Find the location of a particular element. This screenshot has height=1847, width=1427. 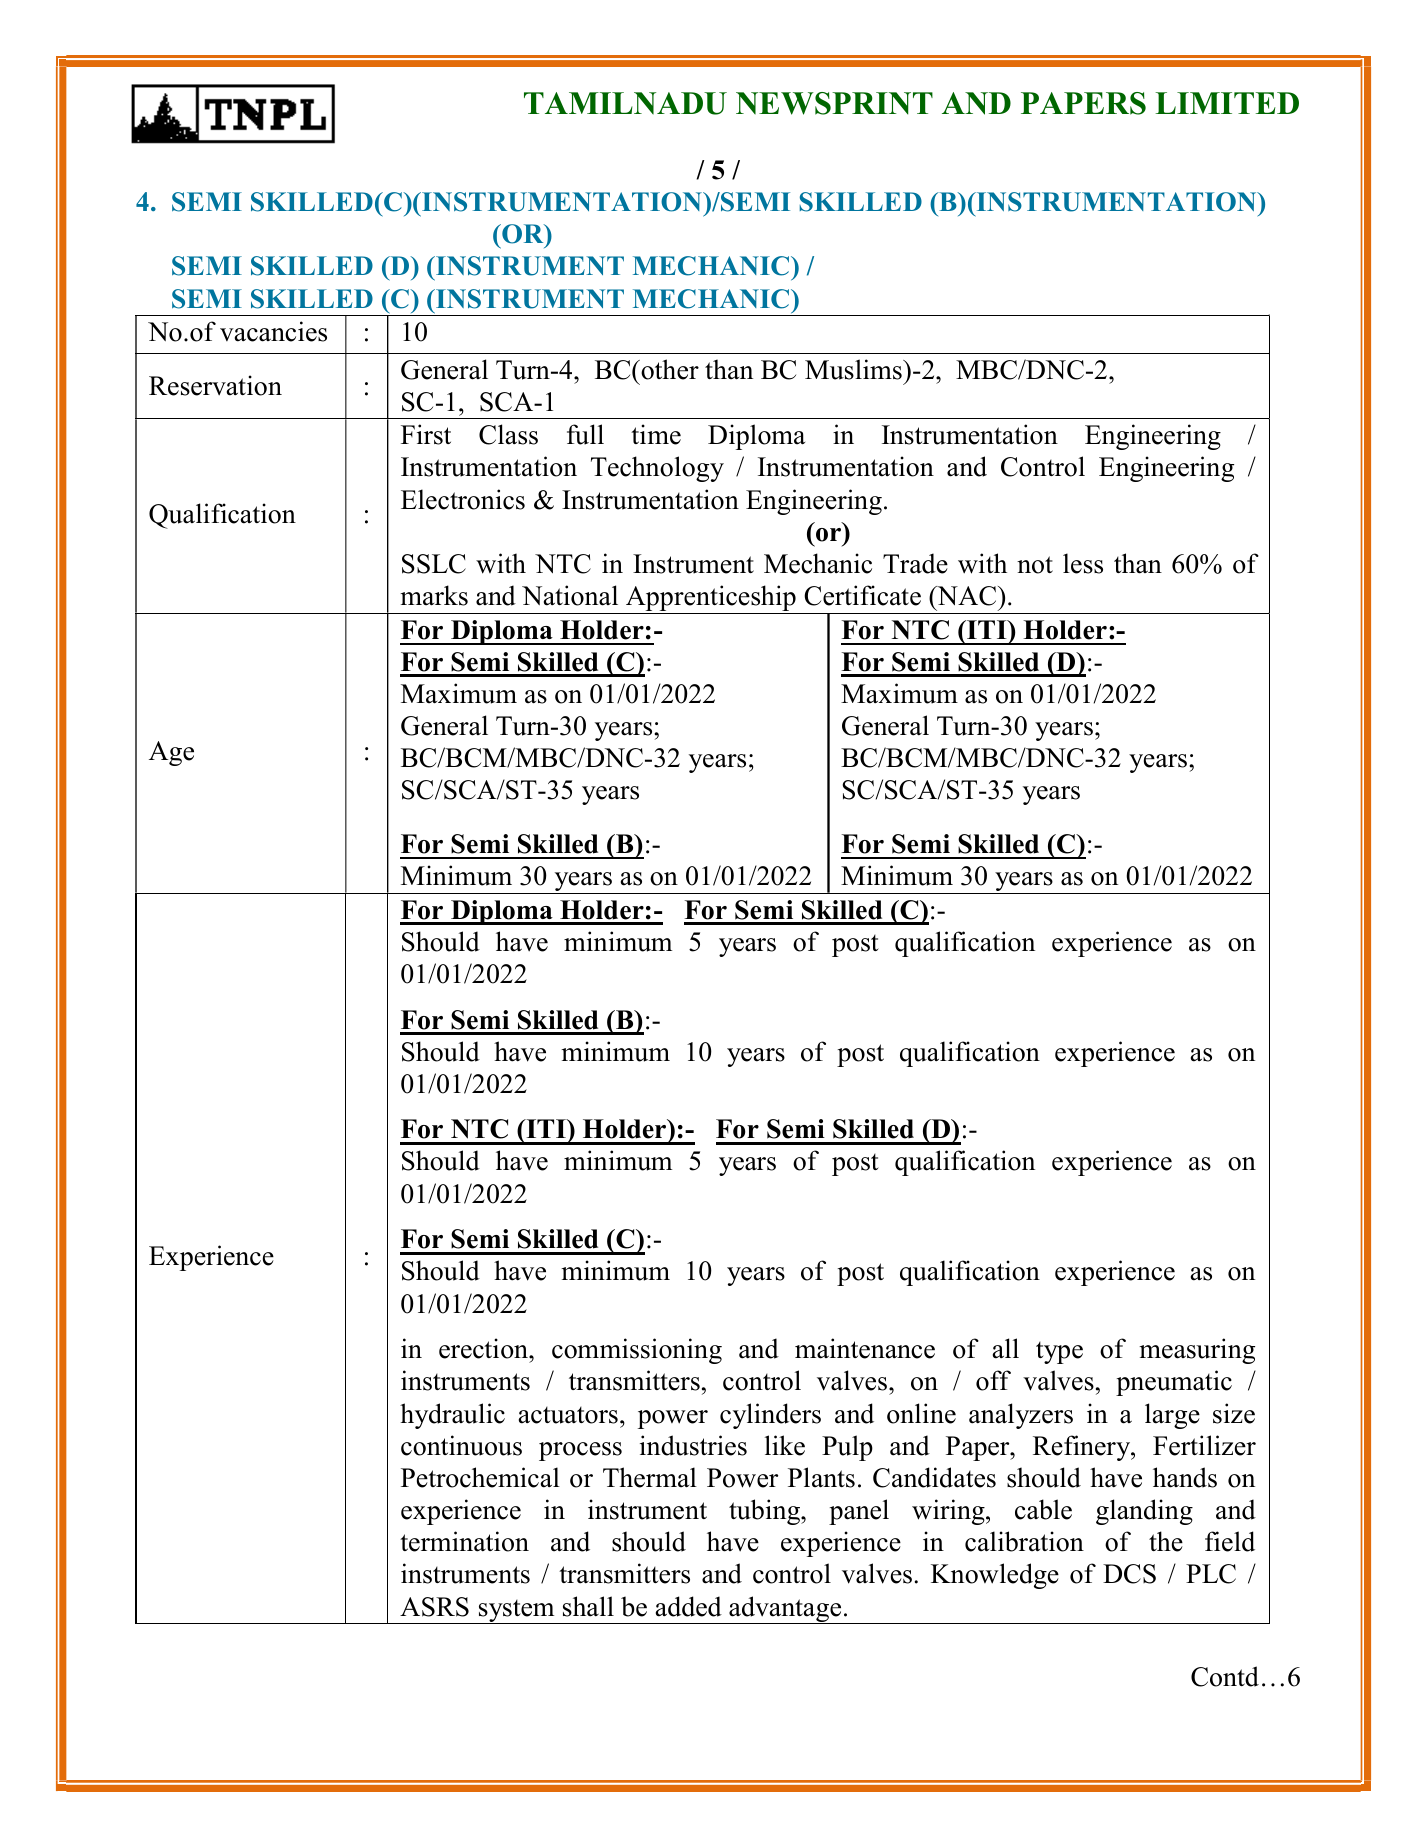

Electronics is located at coordinates (463, 499).
